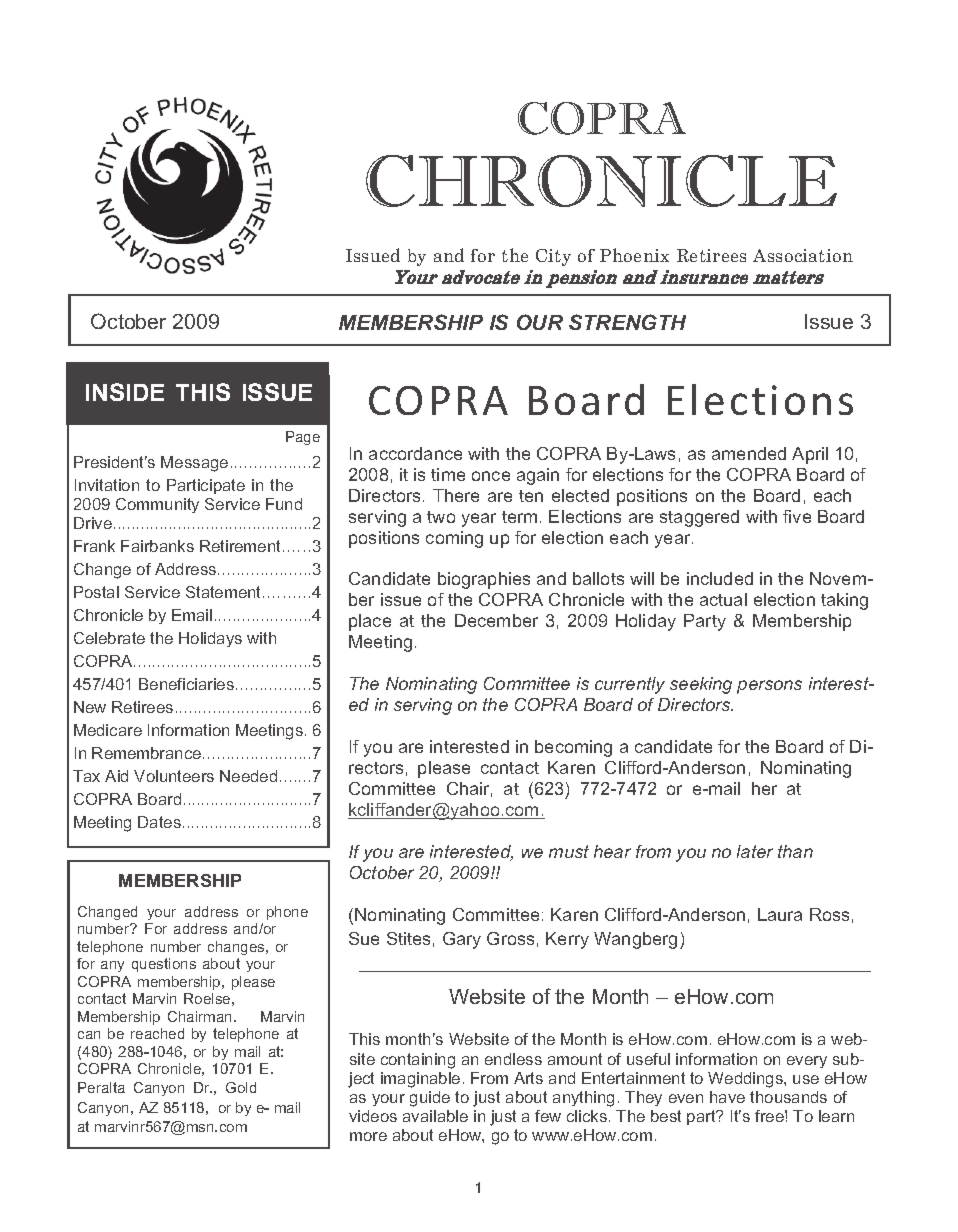 The image size is (958, 1232). I want to click on available, so click(435, 1116).
